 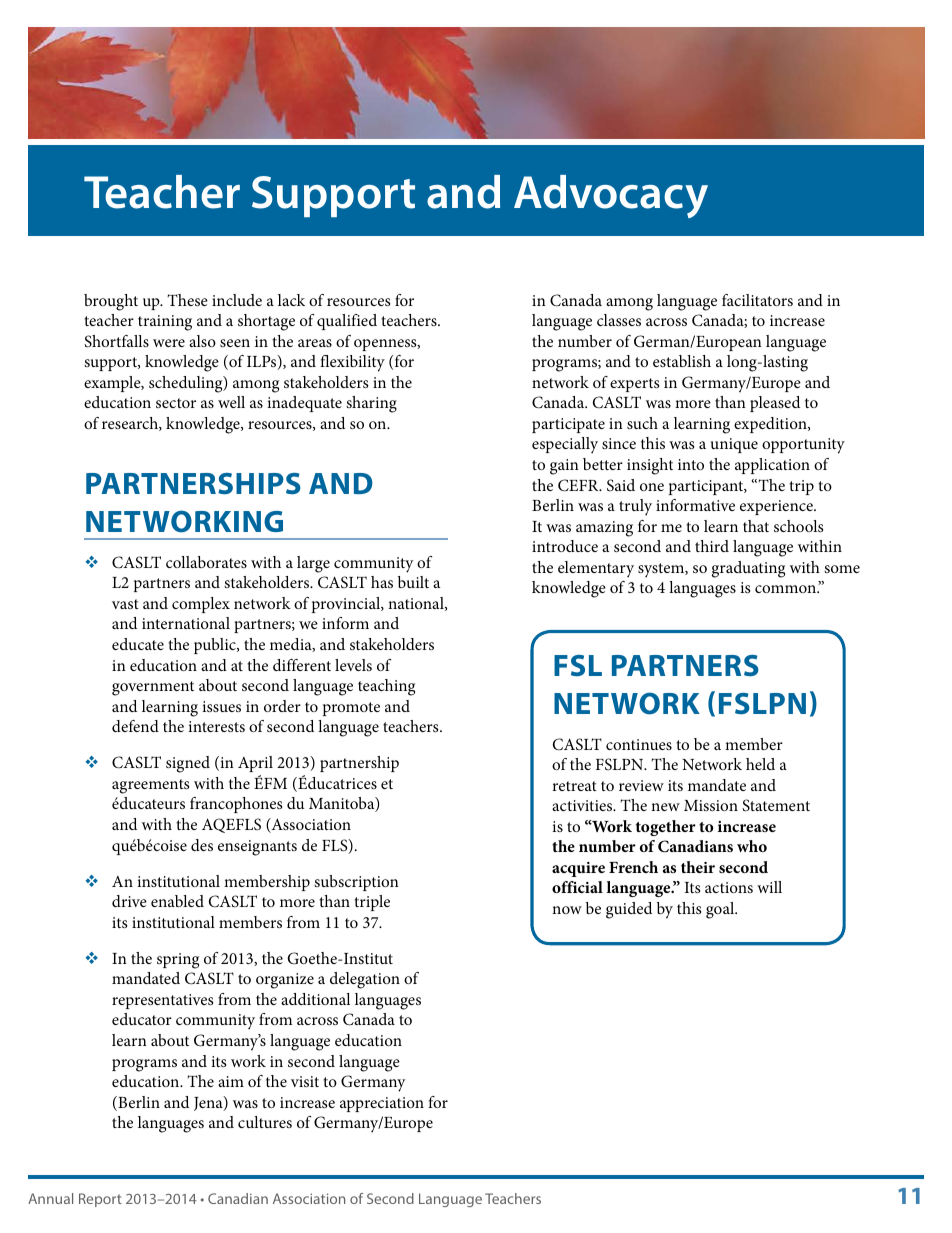 I want to click on Report, so click(x=100, y=1200).
